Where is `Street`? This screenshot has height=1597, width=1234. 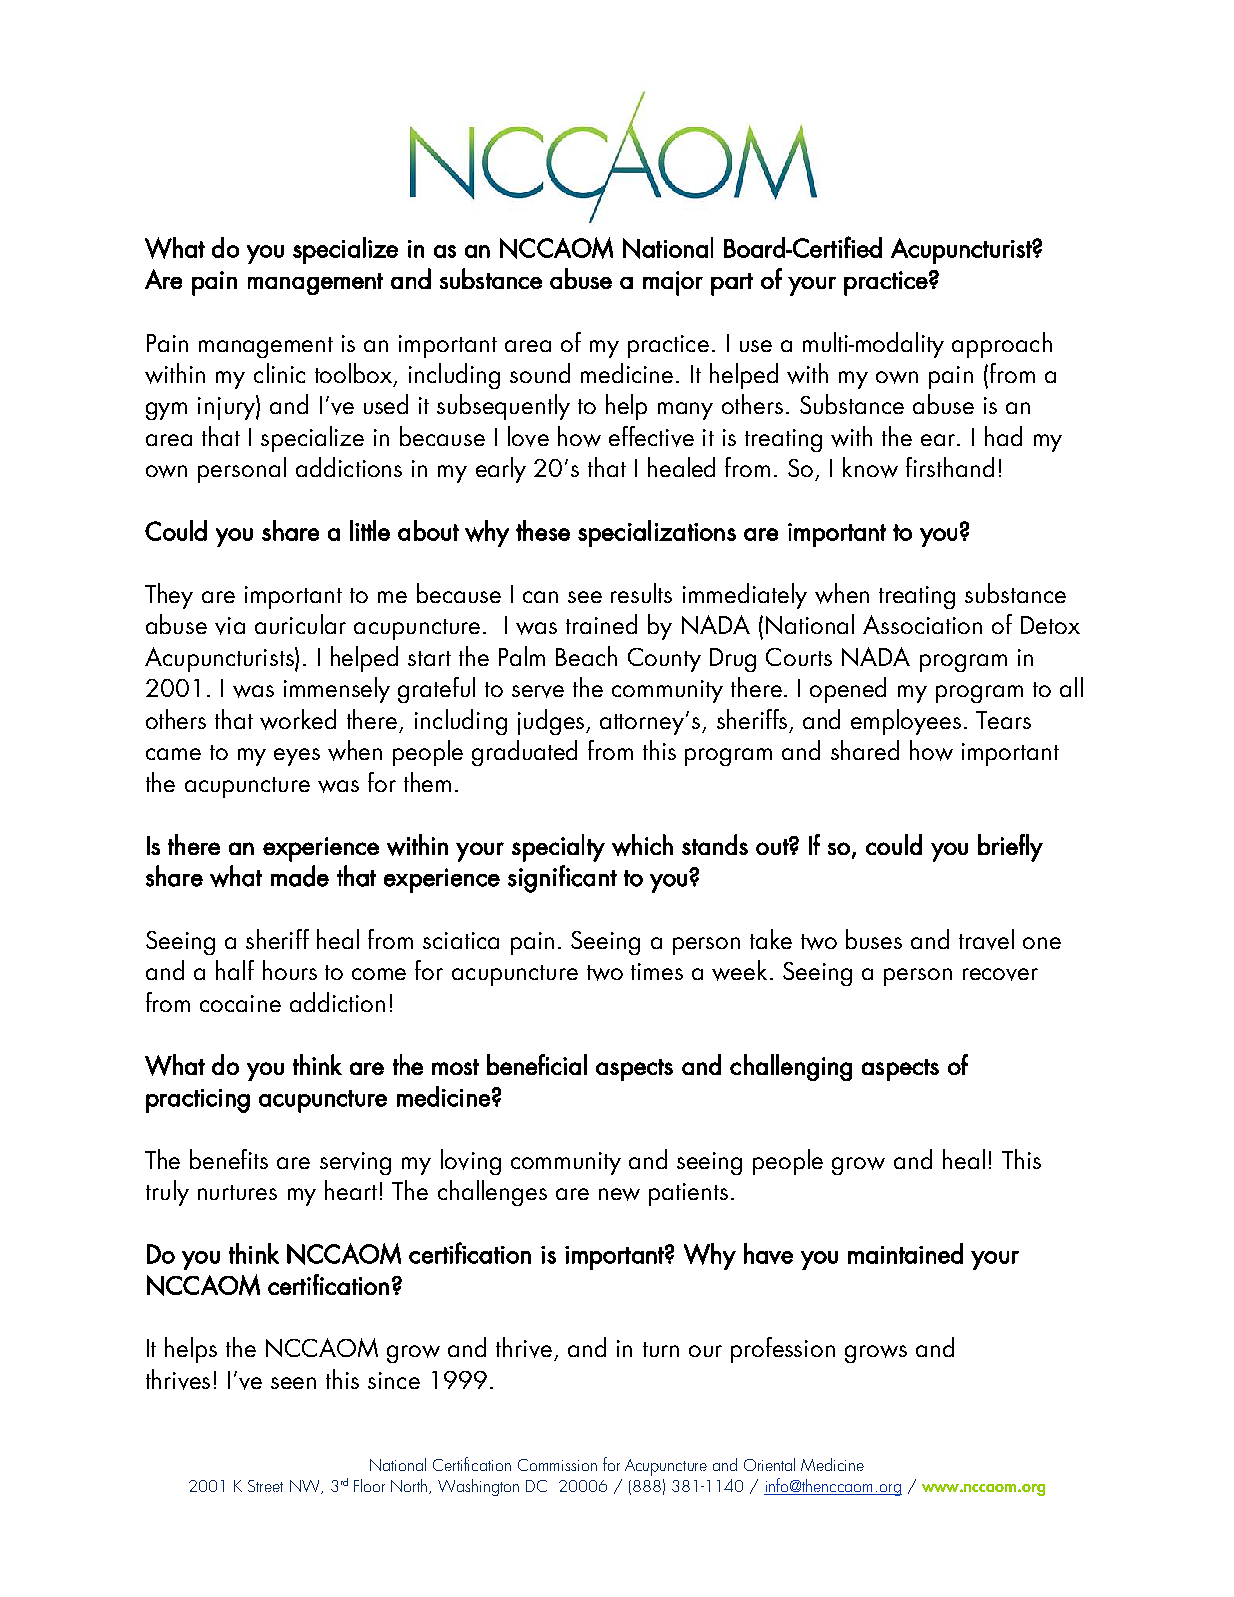
Street is located at coordinates (265, 1486).
